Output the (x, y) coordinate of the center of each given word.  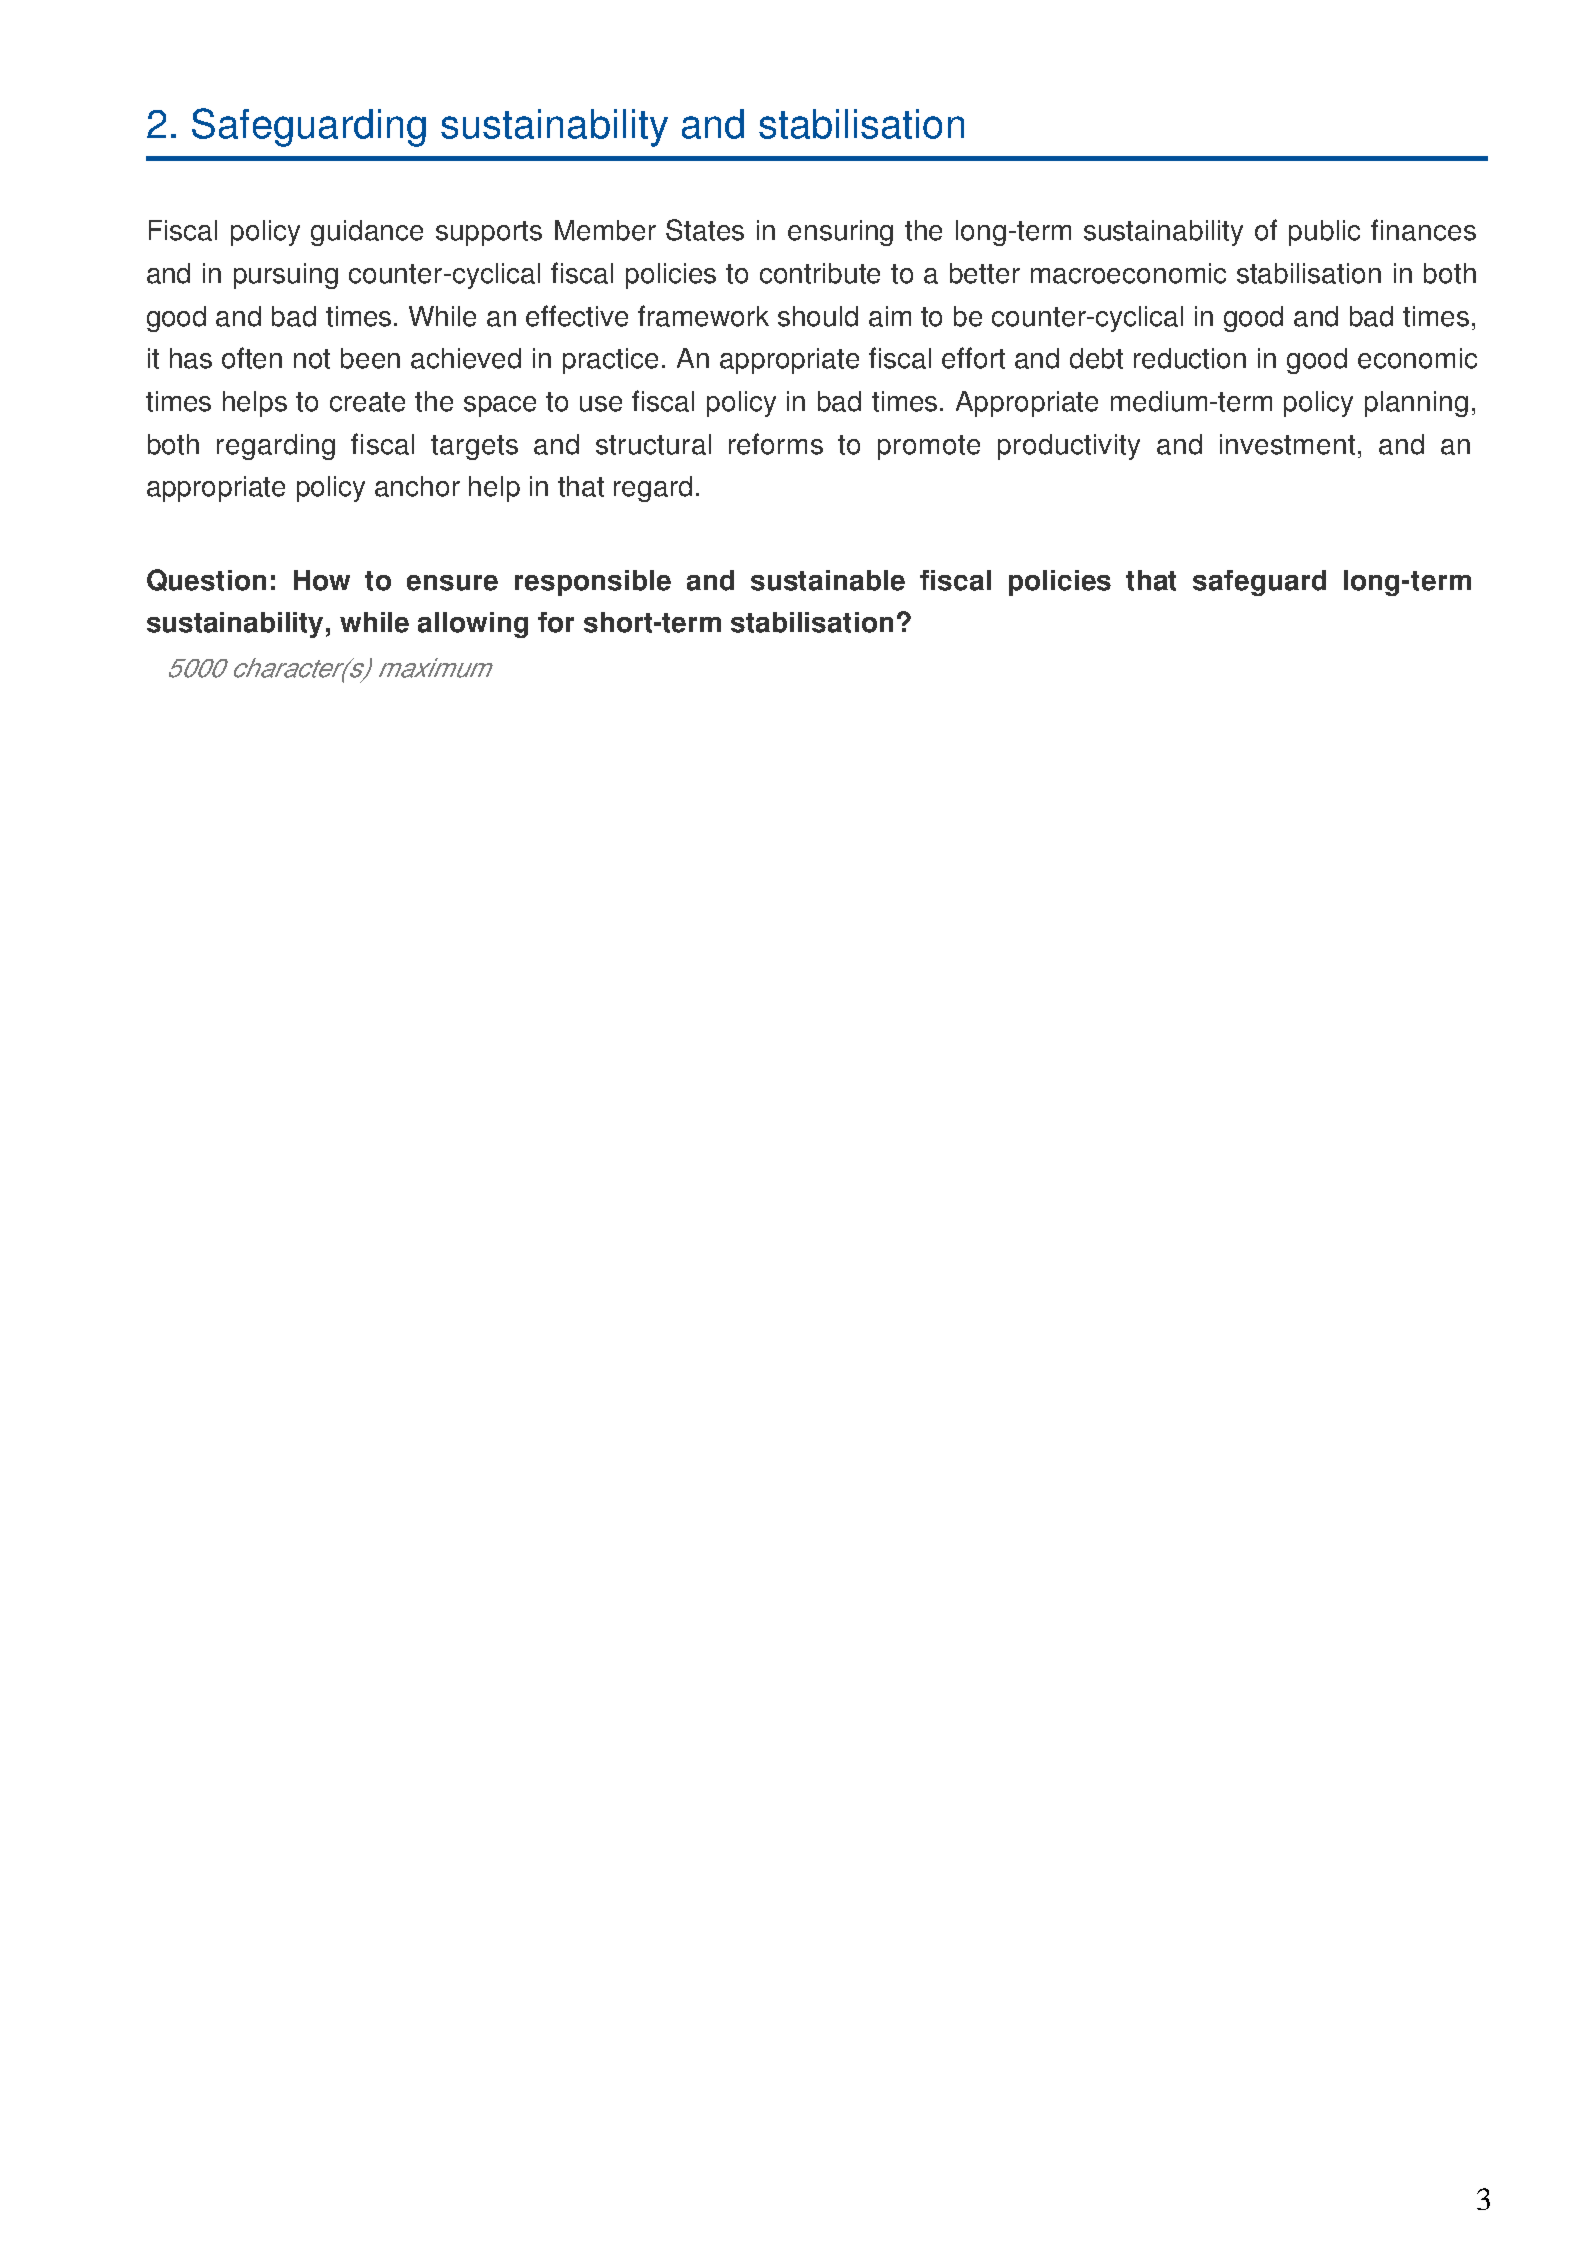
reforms (776, 444)
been (370, 358)
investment (1287, 444)
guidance (367, 233)
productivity (1069, 447)
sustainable (828, 580)
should (818, 316)
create (367, 402)
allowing (473, 625)
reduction (1190, 358)
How (322, 580)
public (1324, 233)
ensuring (840, 233)
